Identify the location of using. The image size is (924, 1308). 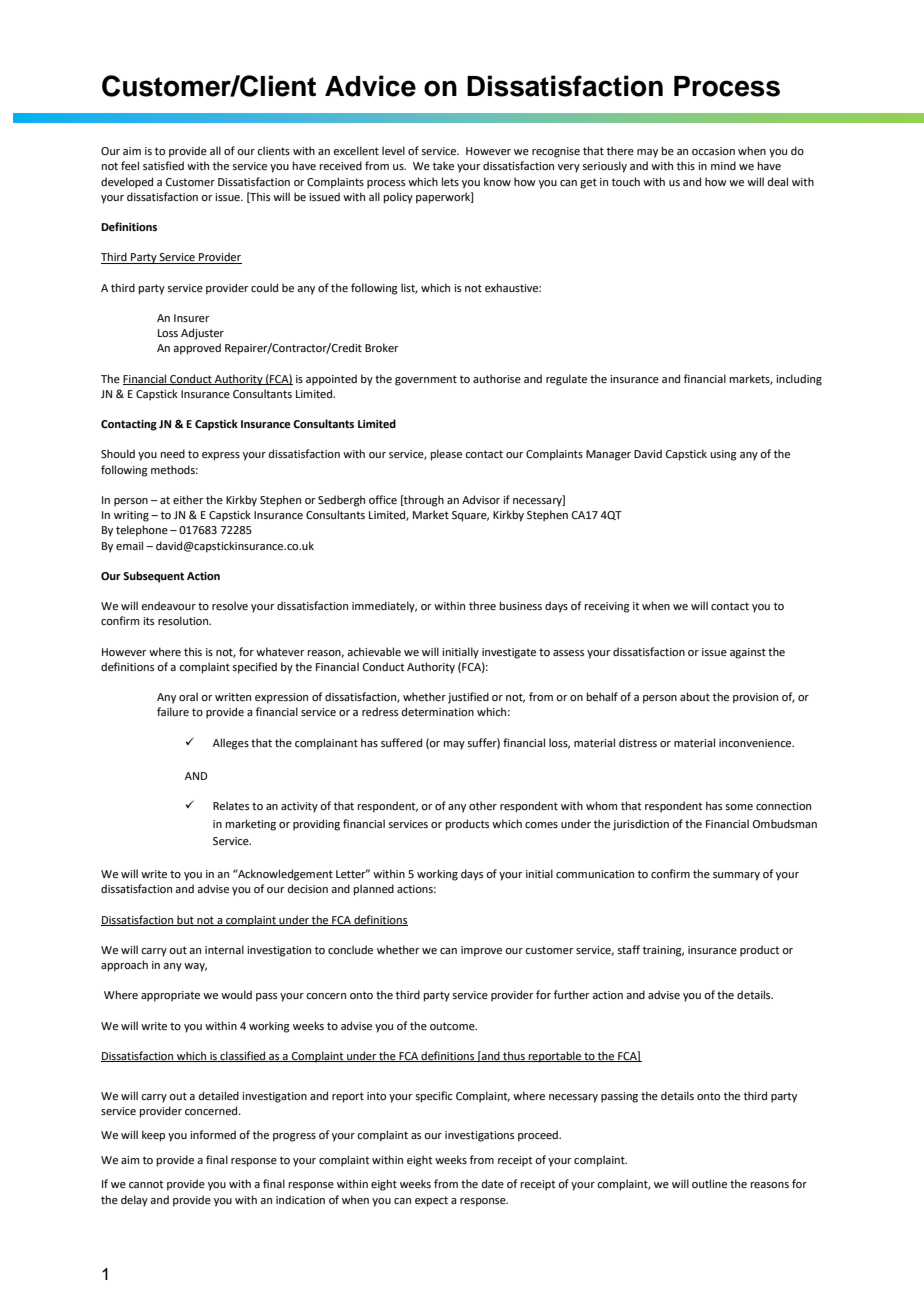
(723, 455).
